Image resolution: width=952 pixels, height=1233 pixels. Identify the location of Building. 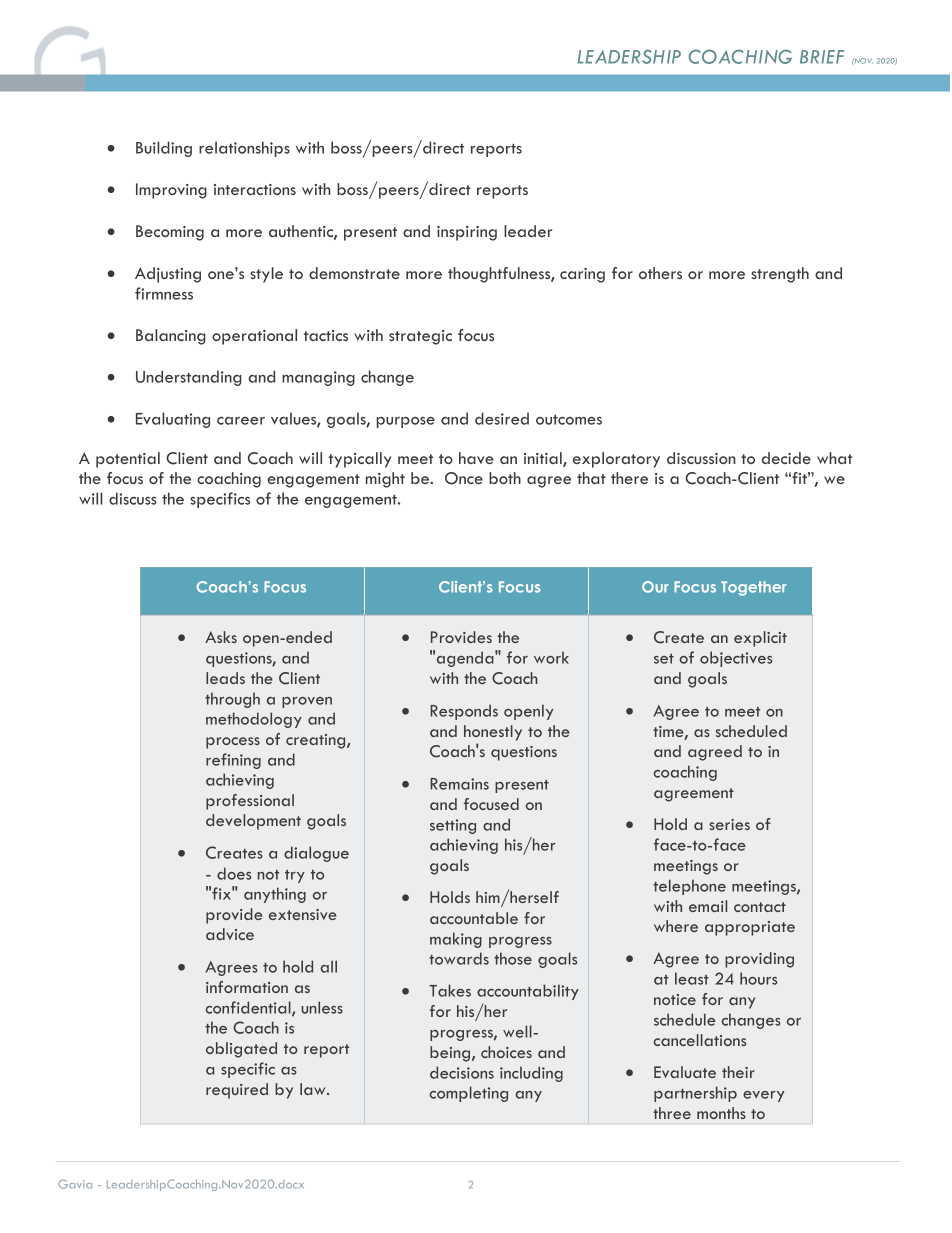
(164, 149).
